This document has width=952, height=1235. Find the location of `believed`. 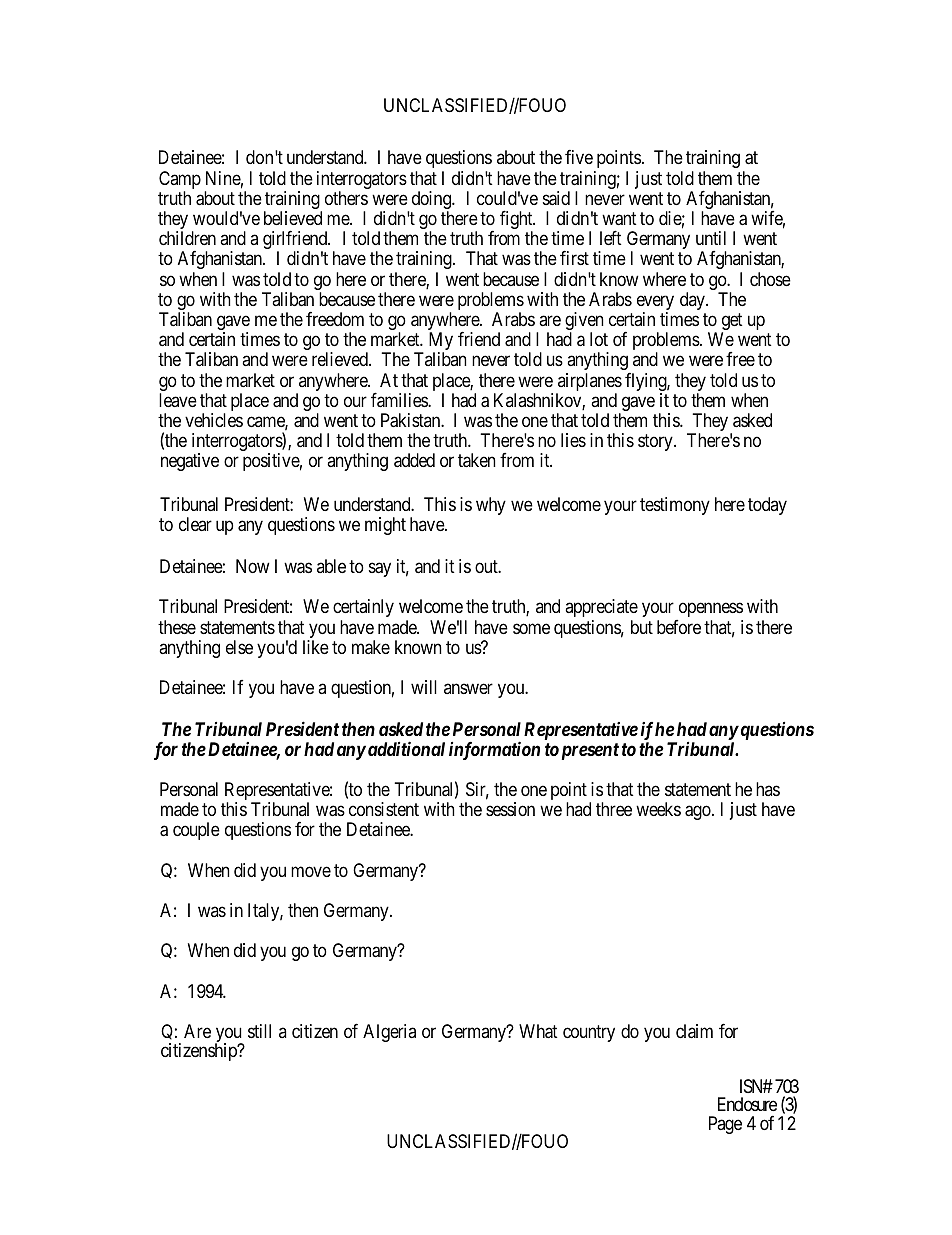

believed is located at coordinates (293, 218).
